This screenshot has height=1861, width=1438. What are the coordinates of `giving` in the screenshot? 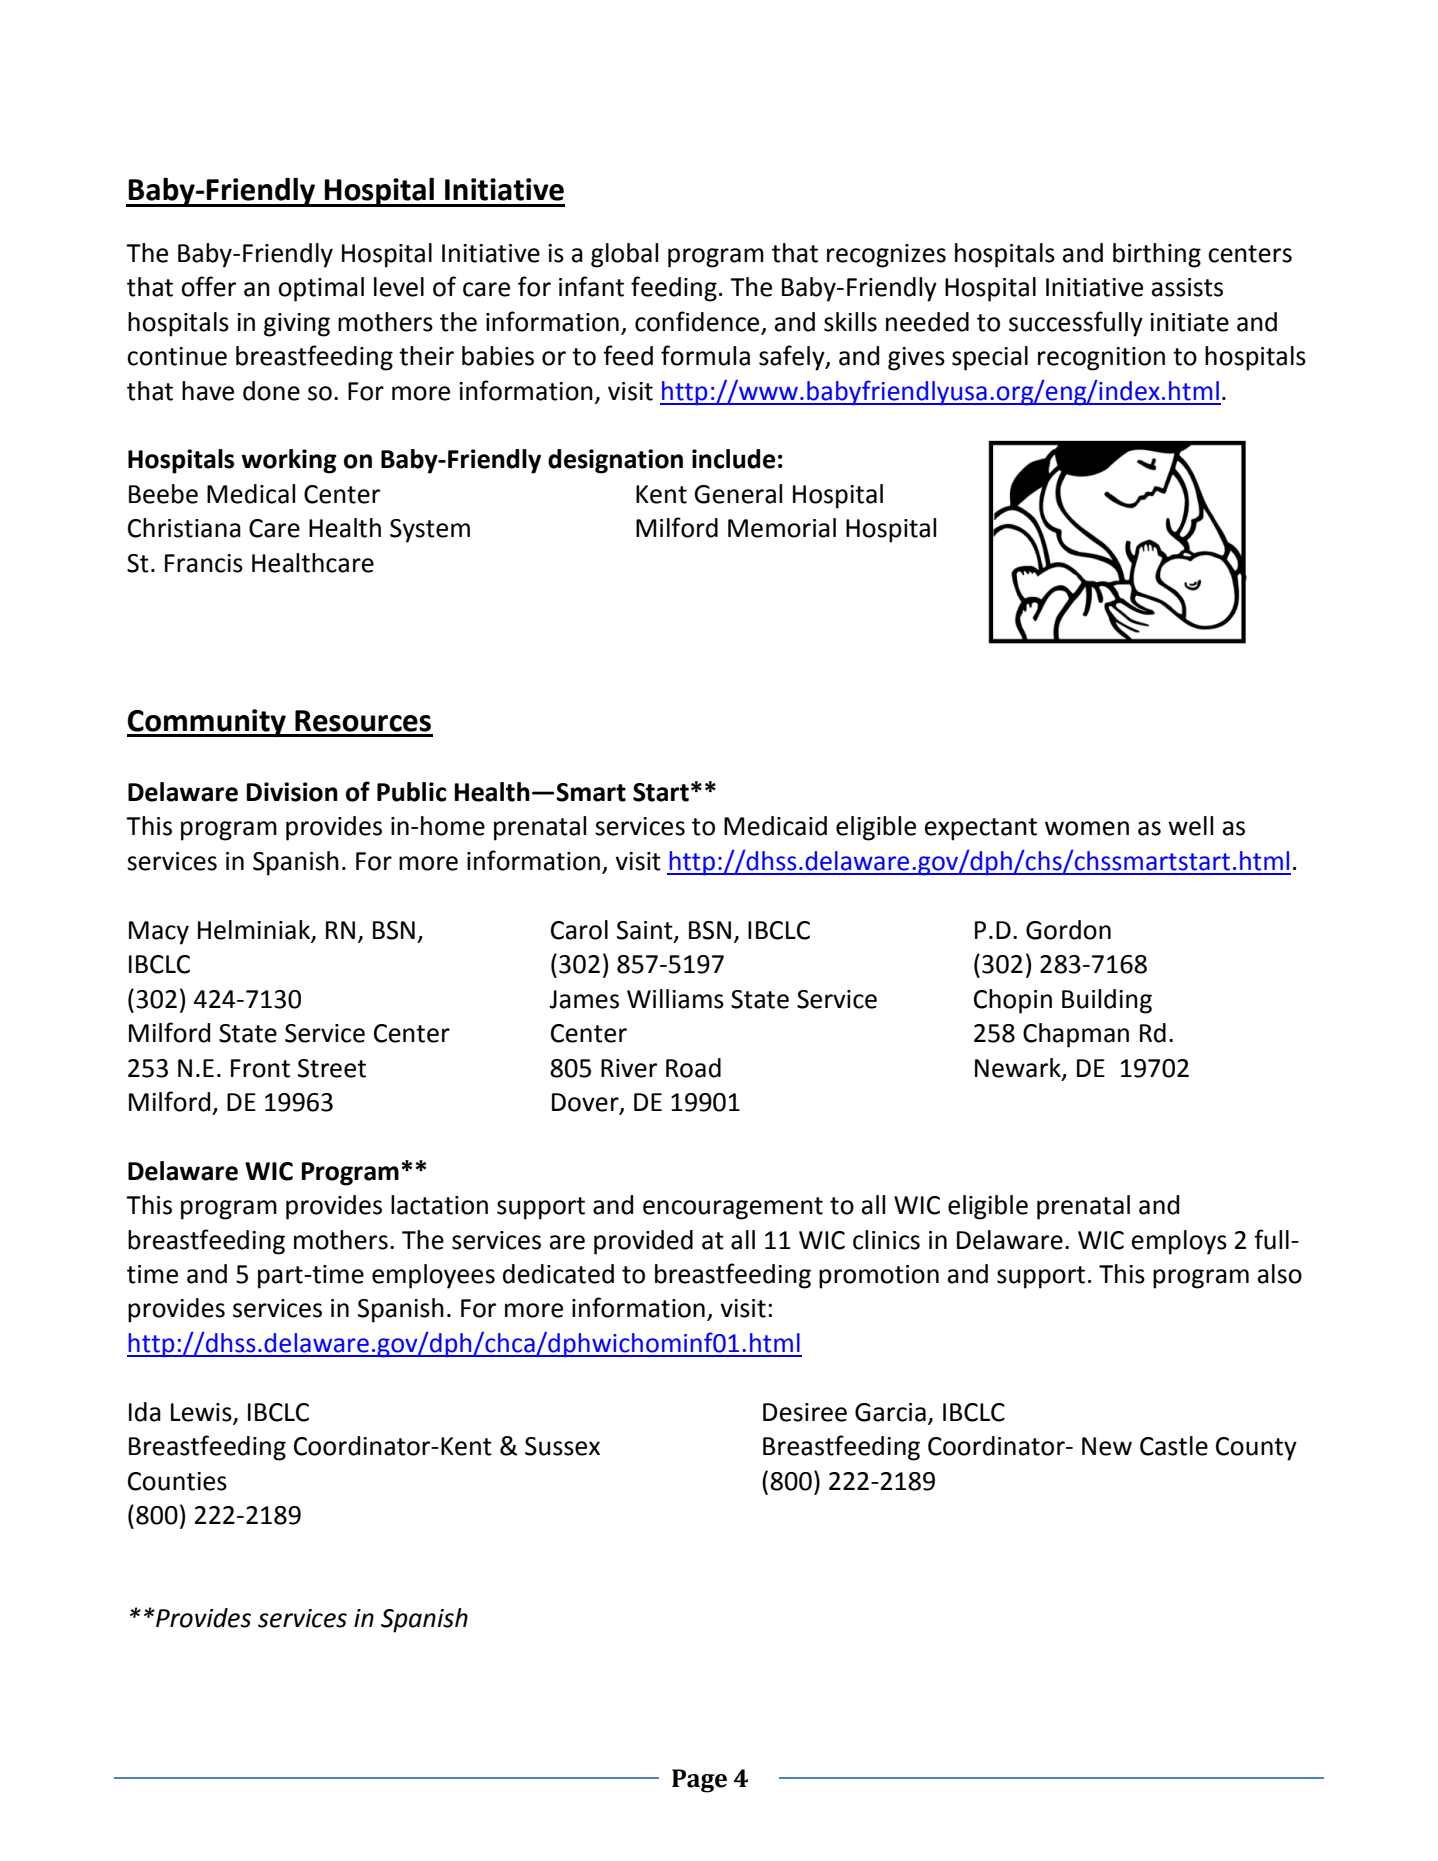 It's located at (297, 325).
